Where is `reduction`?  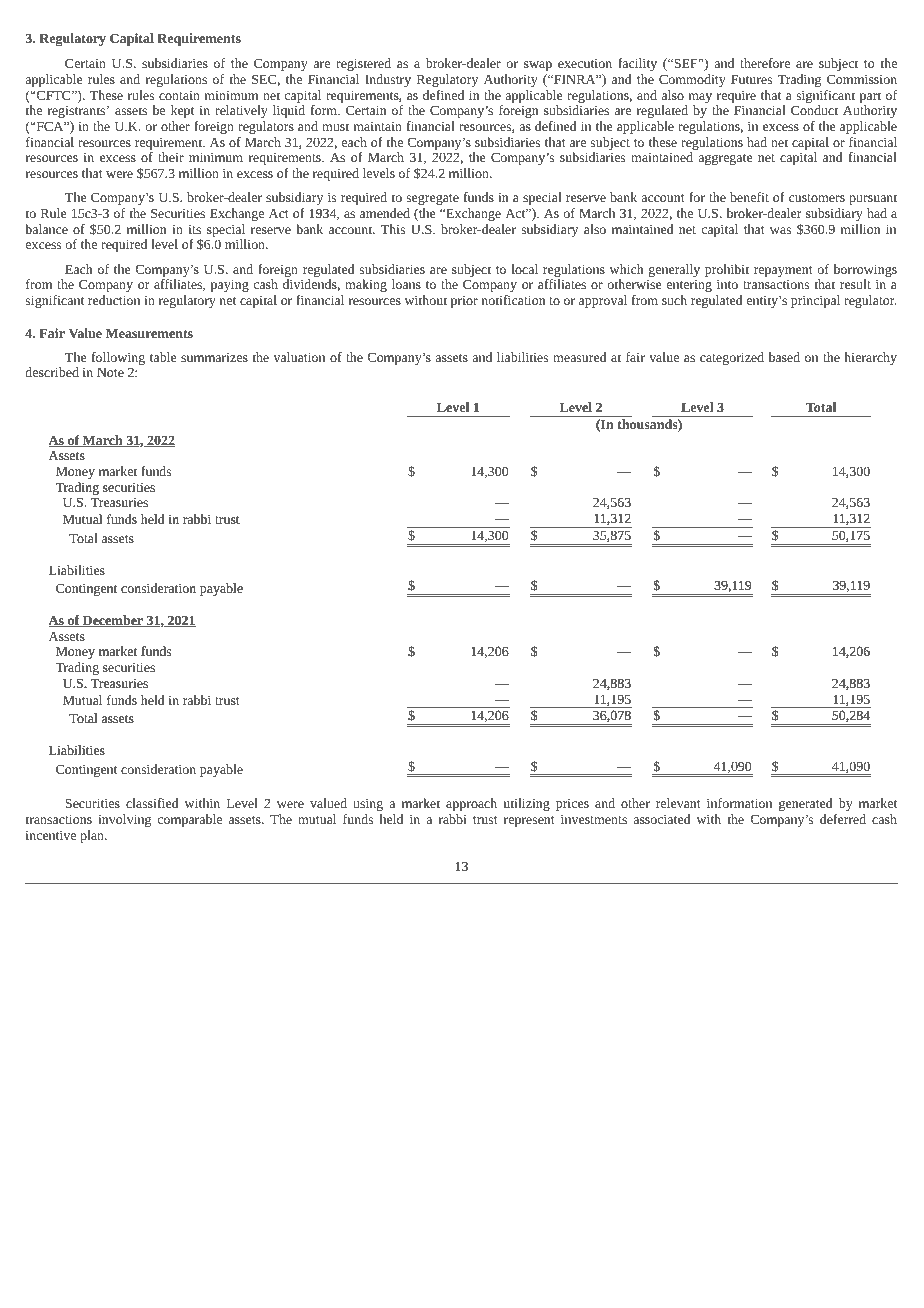
reduction is located at coordinates (114, 300).
